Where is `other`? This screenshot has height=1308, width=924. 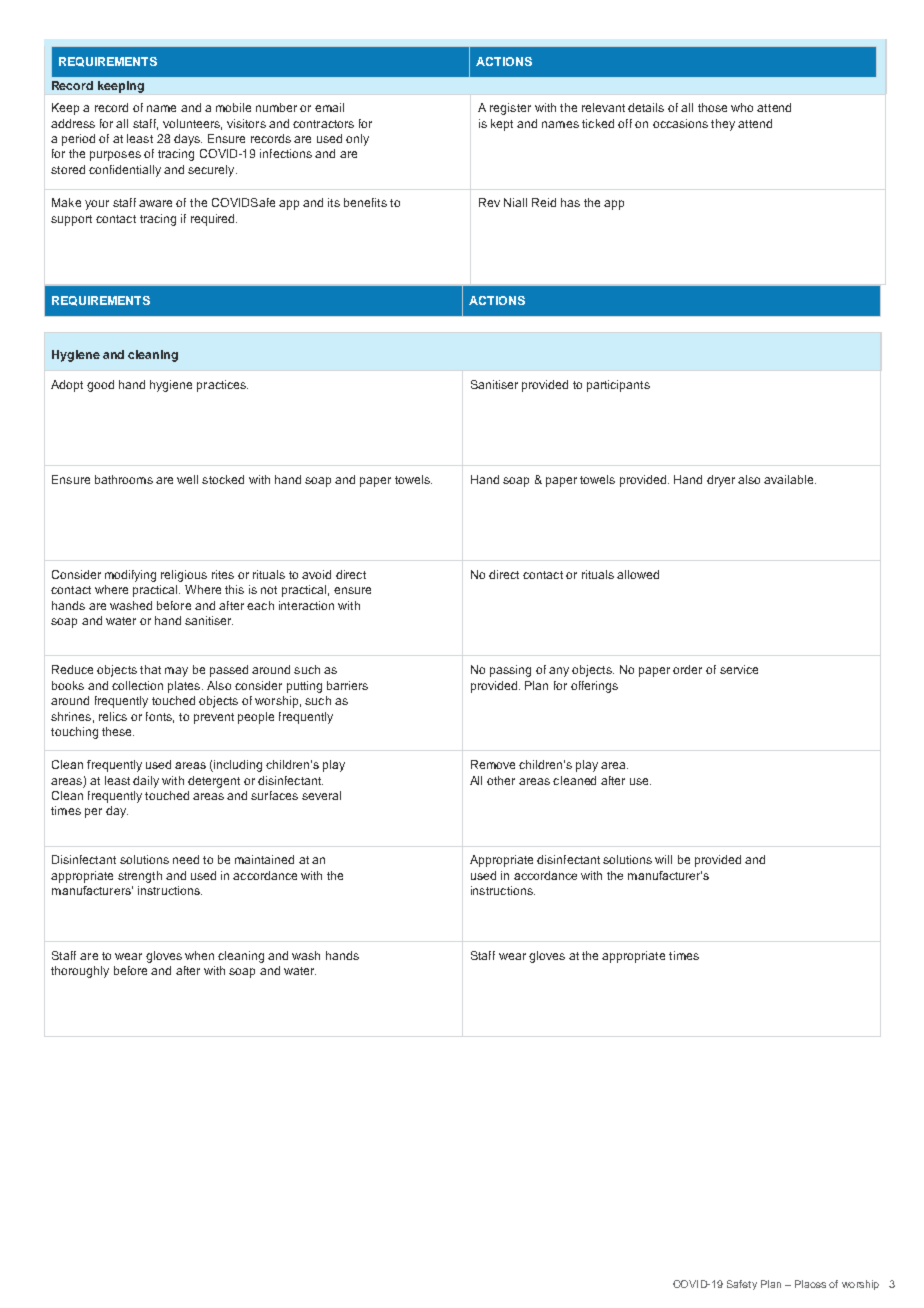
other is located at coordinates (501, 780).
